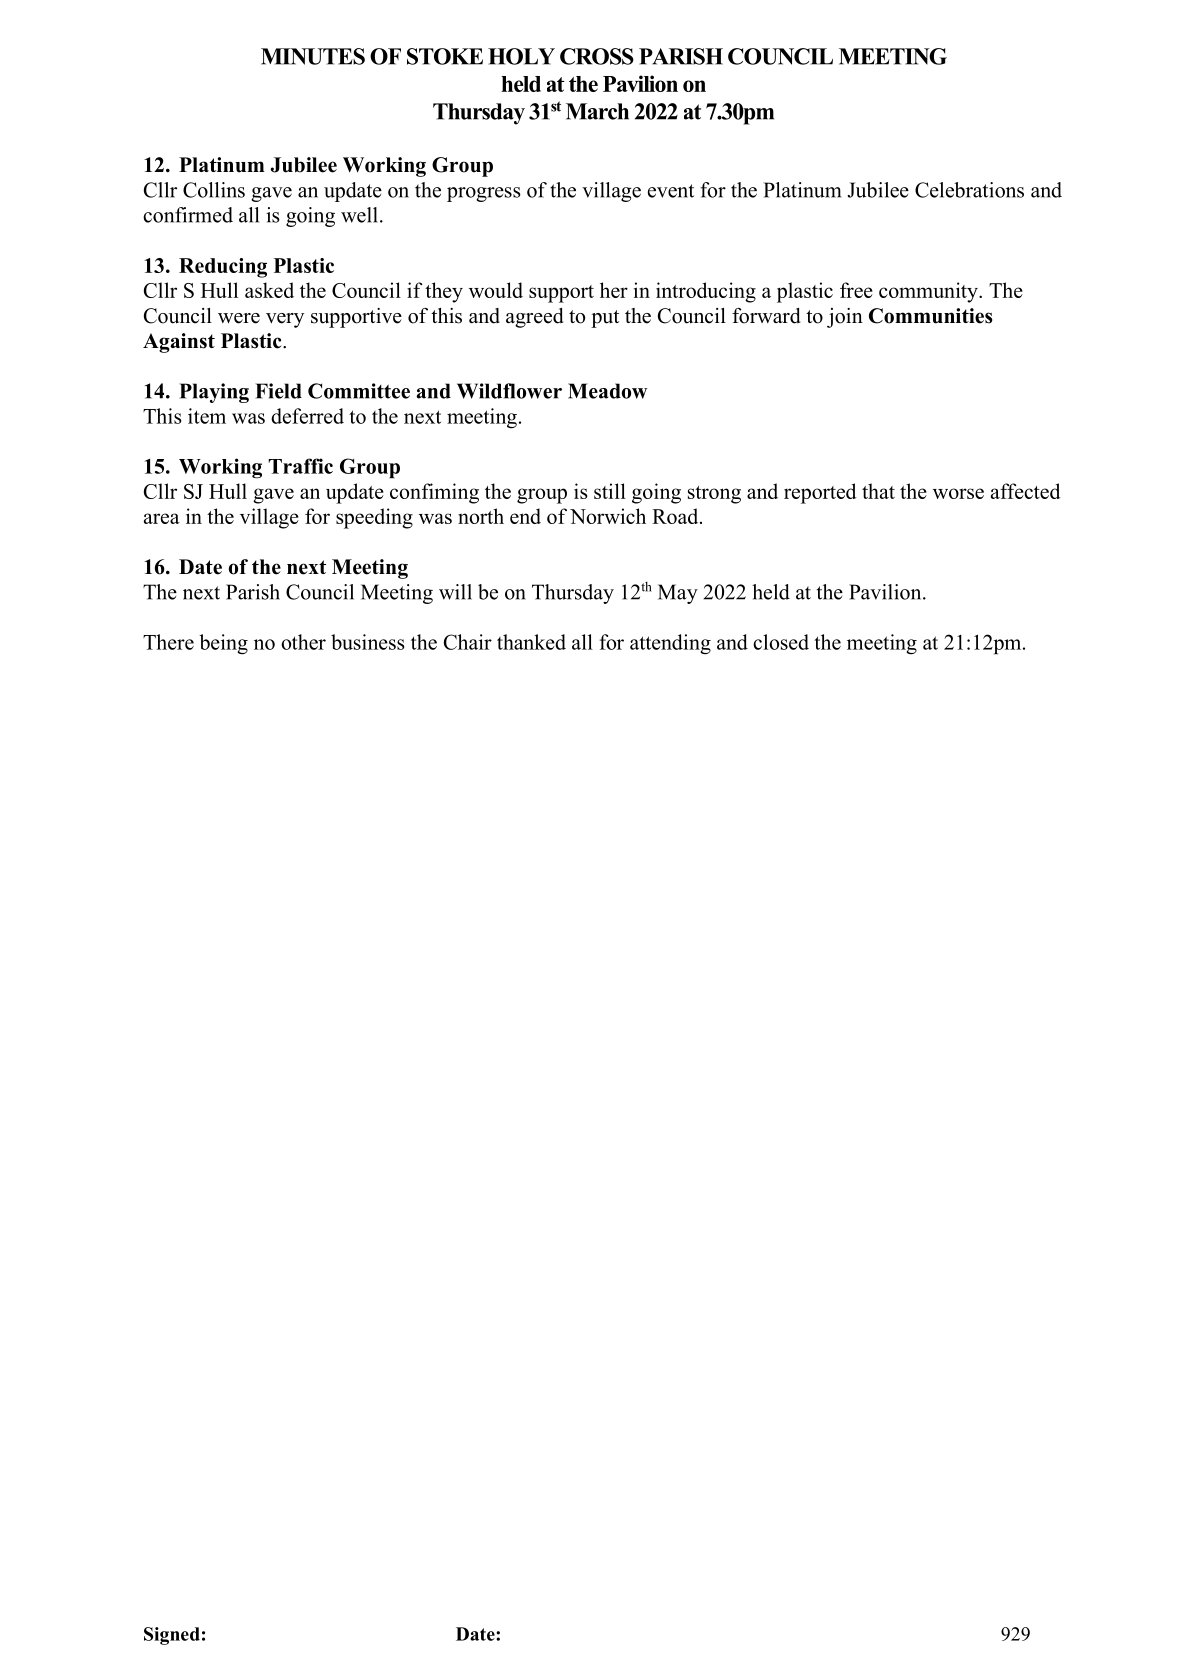  I want to click on thanked, so click(531, 642).
